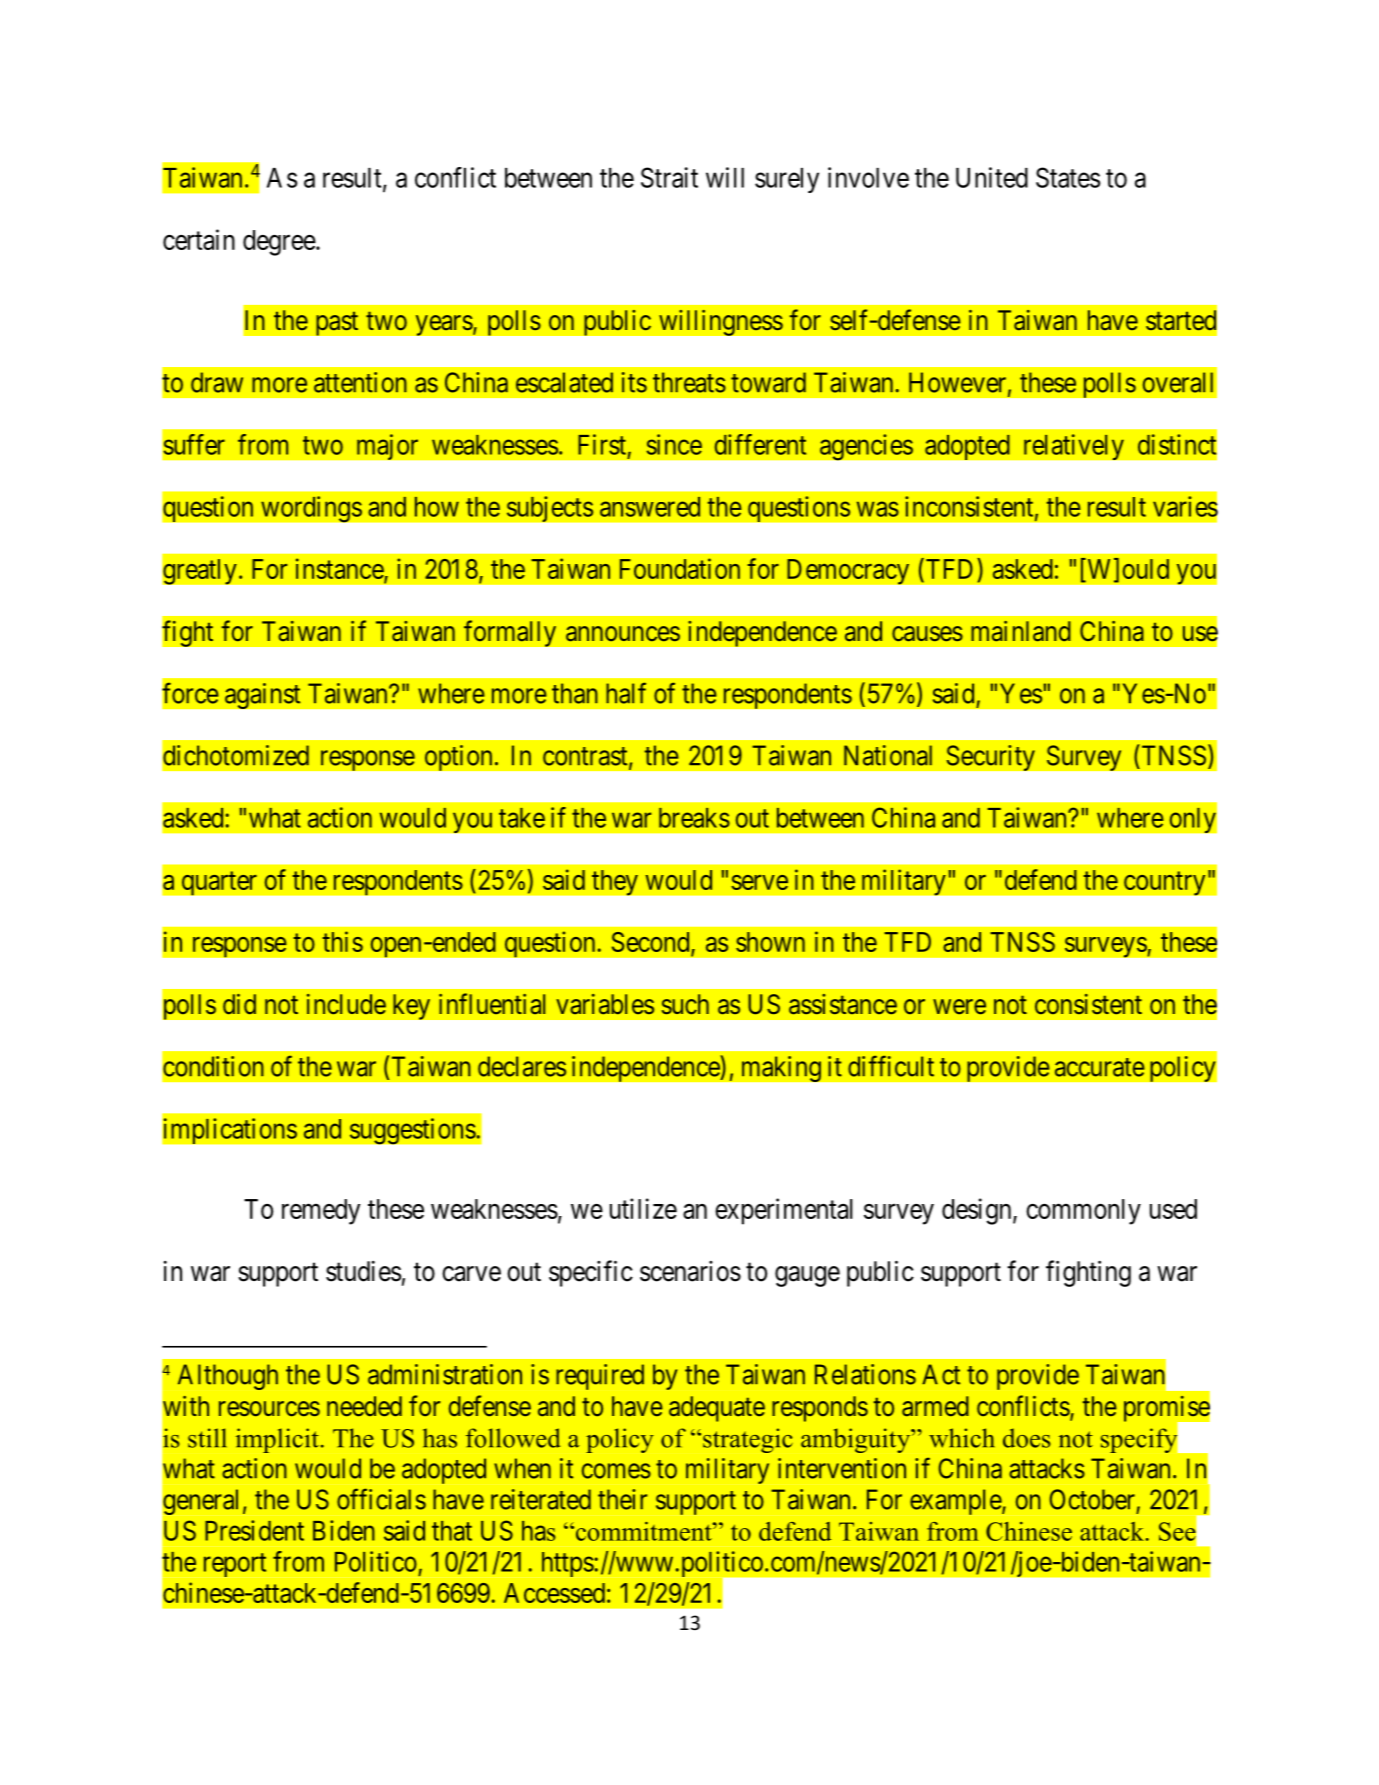 This screenshot has height=1785, width=1379. I want to click on States, so click(1068, 177).
